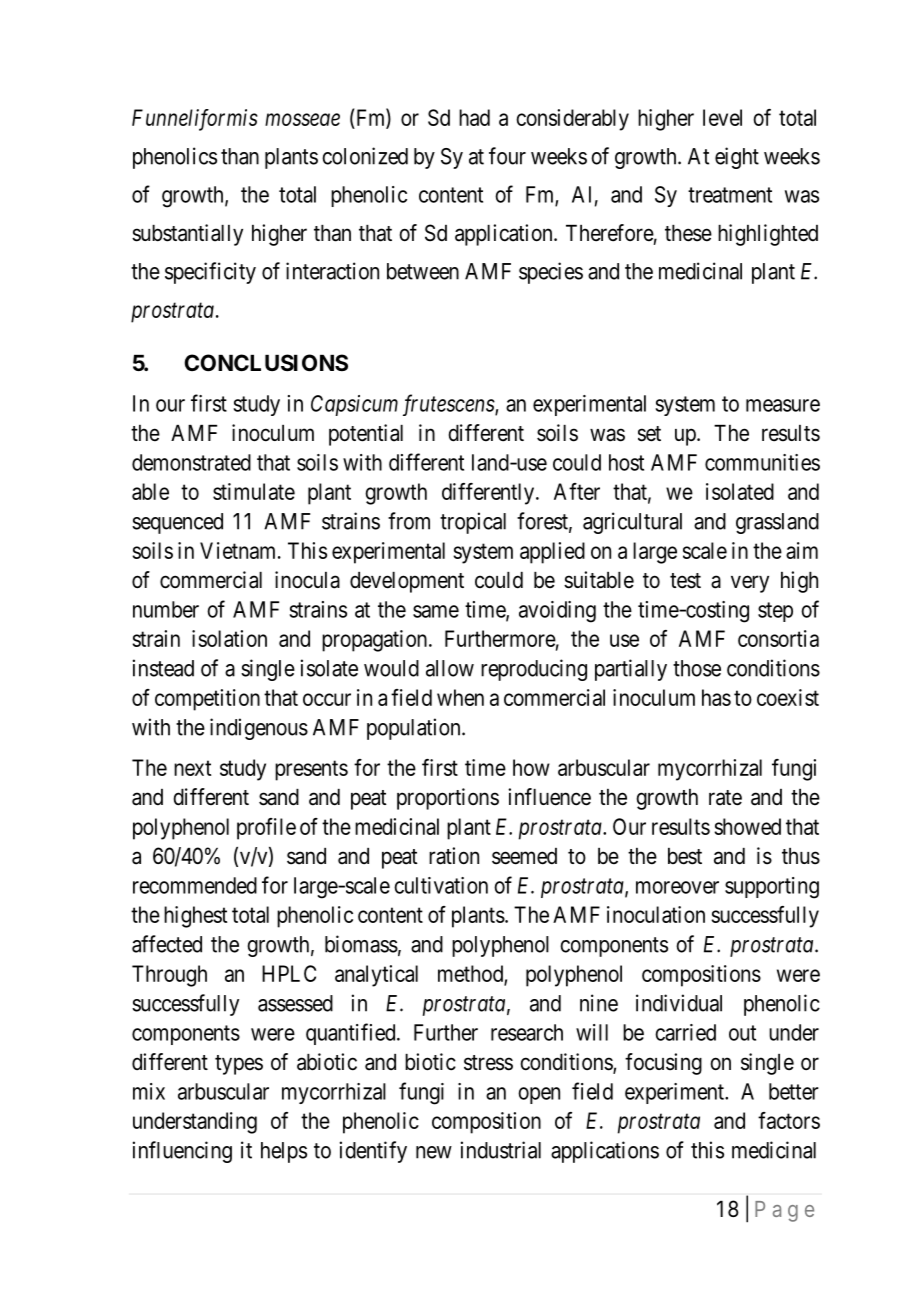 This image has width=924, height=1314. What do you see at coordinates (737, 158) in the image?
I see `eight` at bounding box center [737, 158].
